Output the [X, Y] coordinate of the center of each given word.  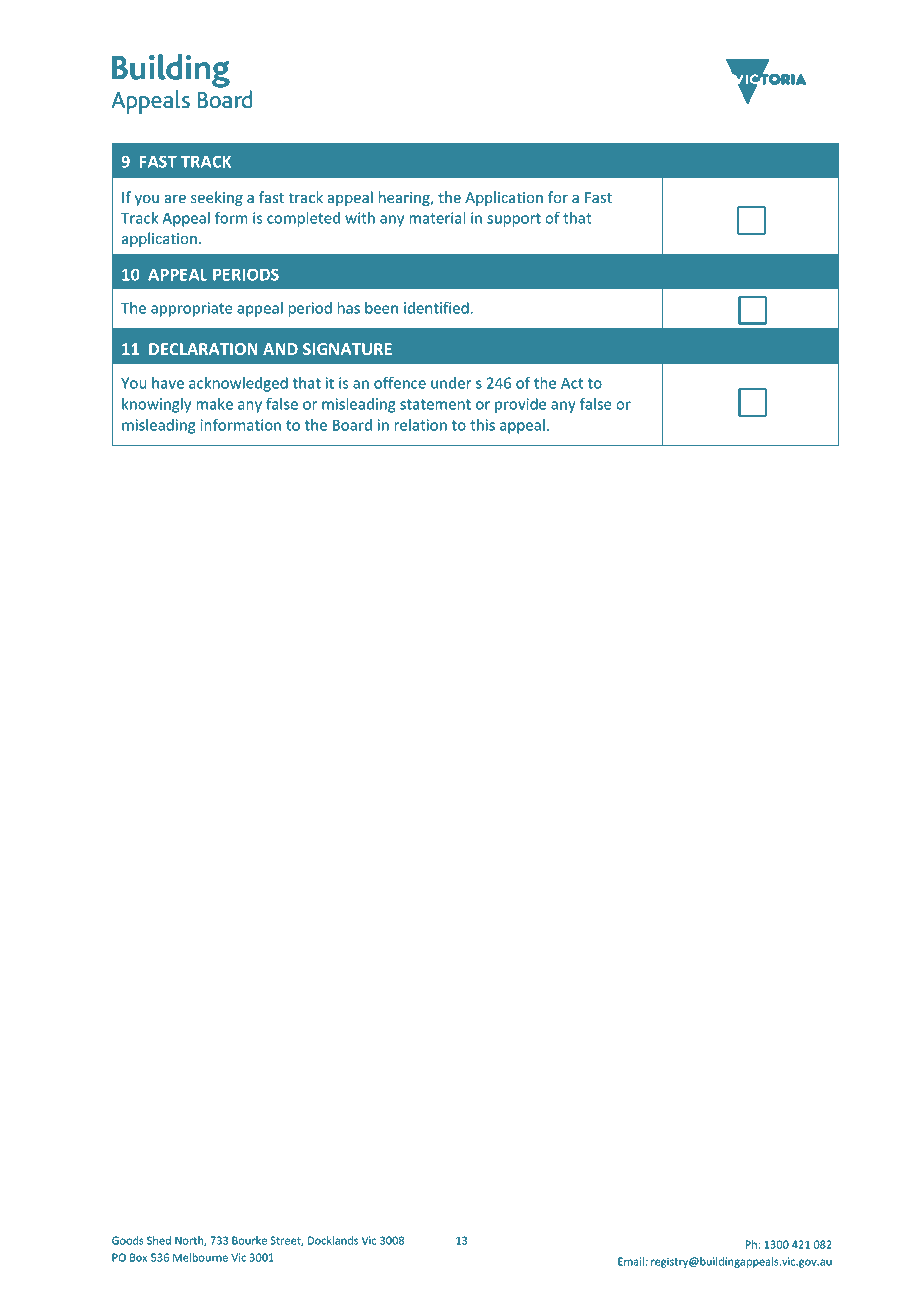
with [360, 218]
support [514, 220]
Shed [159, 1240]
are [175, 199]
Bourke [249, 1240]
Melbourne [200, 1257]
